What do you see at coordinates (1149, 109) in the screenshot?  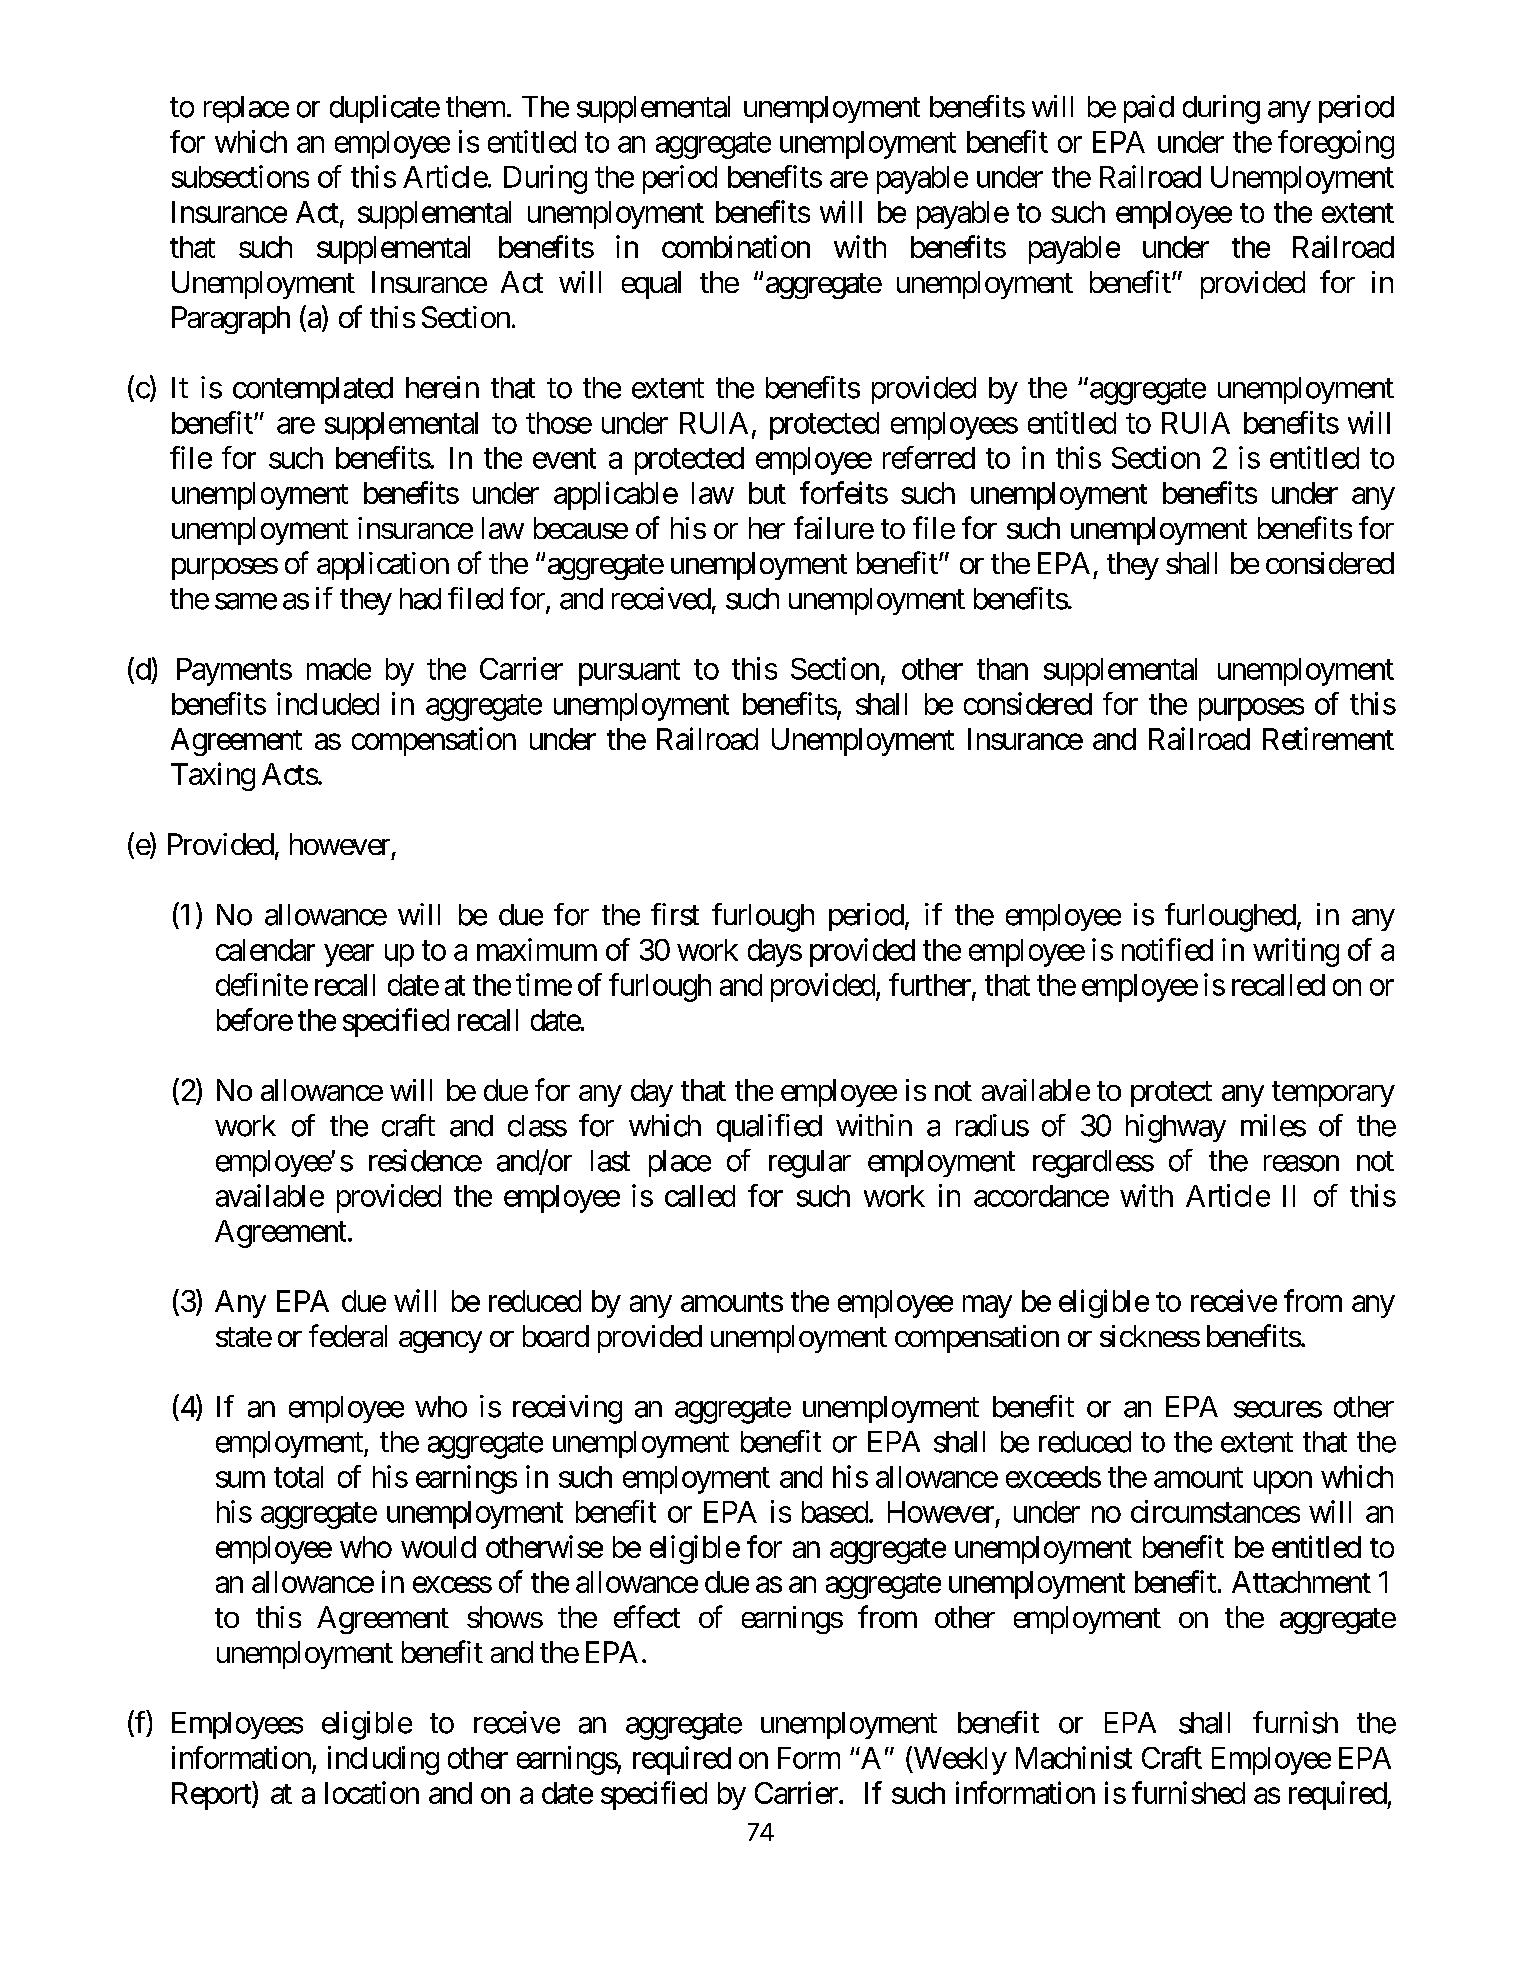 I see `paid` at bounding box center [1149, 109].
